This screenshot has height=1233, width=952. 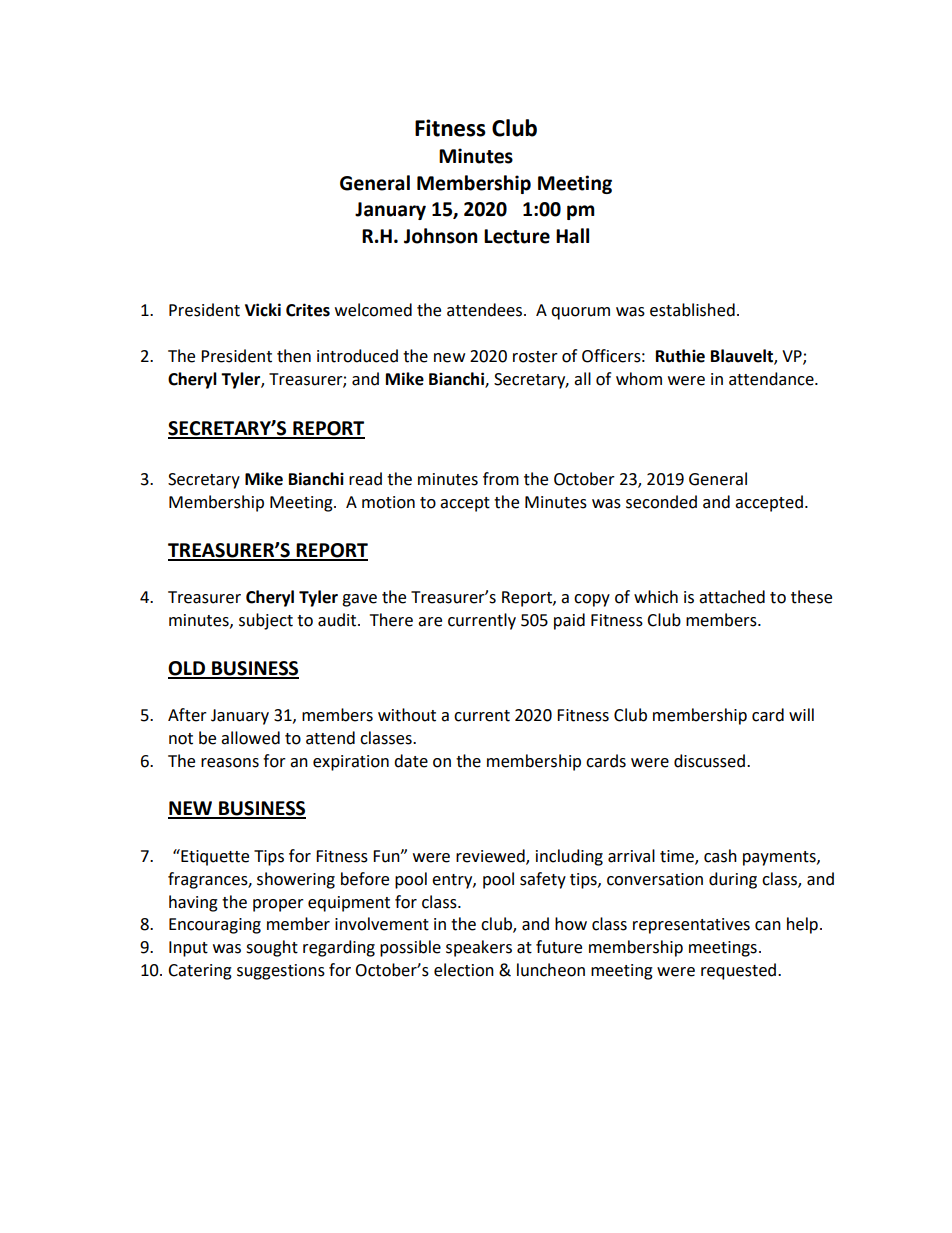 What do you see at coordinates (272, 948) in the screenshot?
I see `sought` at bounding box center [272, 948].
